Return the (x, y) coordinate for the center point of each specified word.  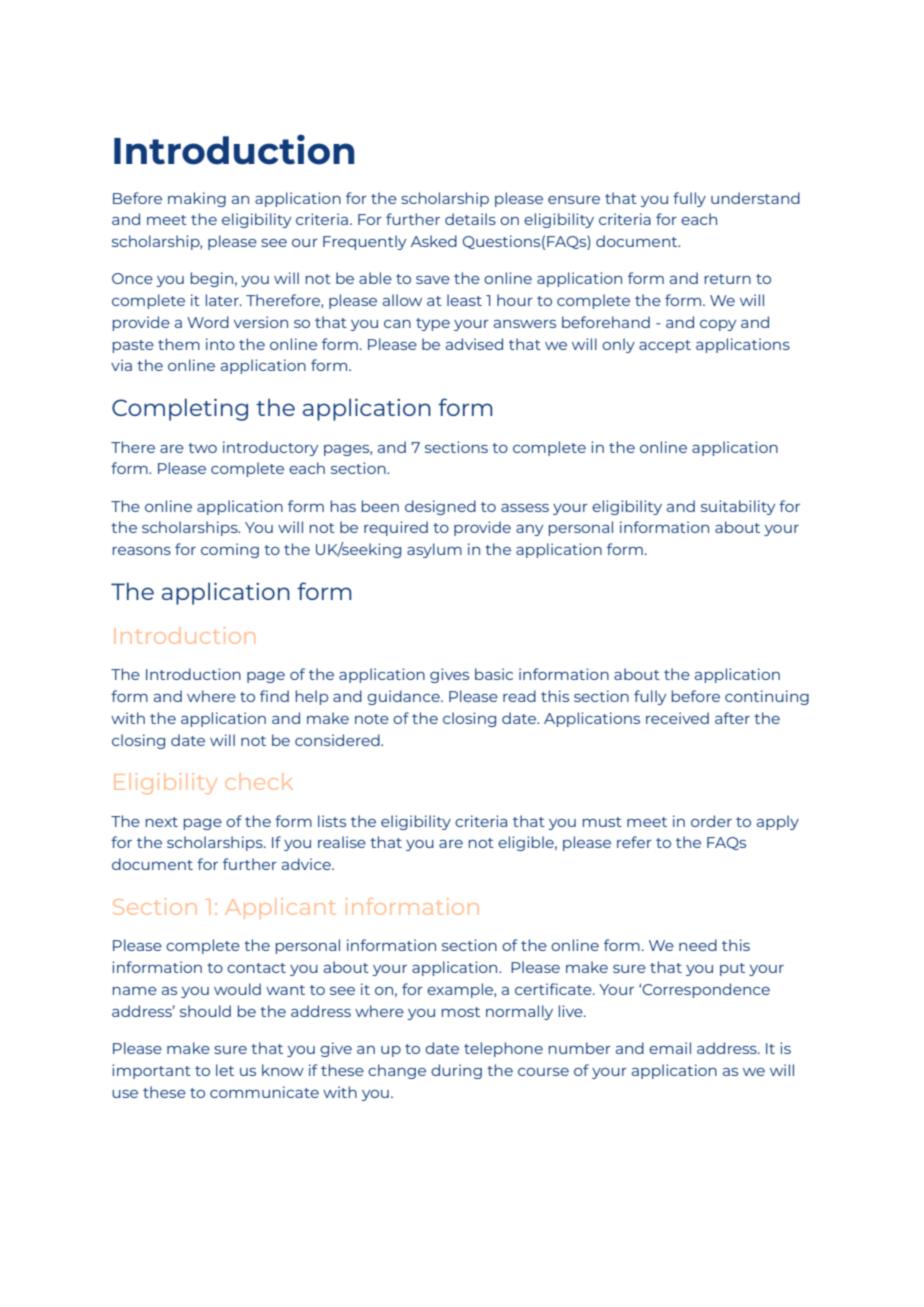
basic (494, 674)
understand (755, 198)
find (274, 696)
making (197, 199)
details (470, 219)
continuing (767, 697)
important (151, 1071)
